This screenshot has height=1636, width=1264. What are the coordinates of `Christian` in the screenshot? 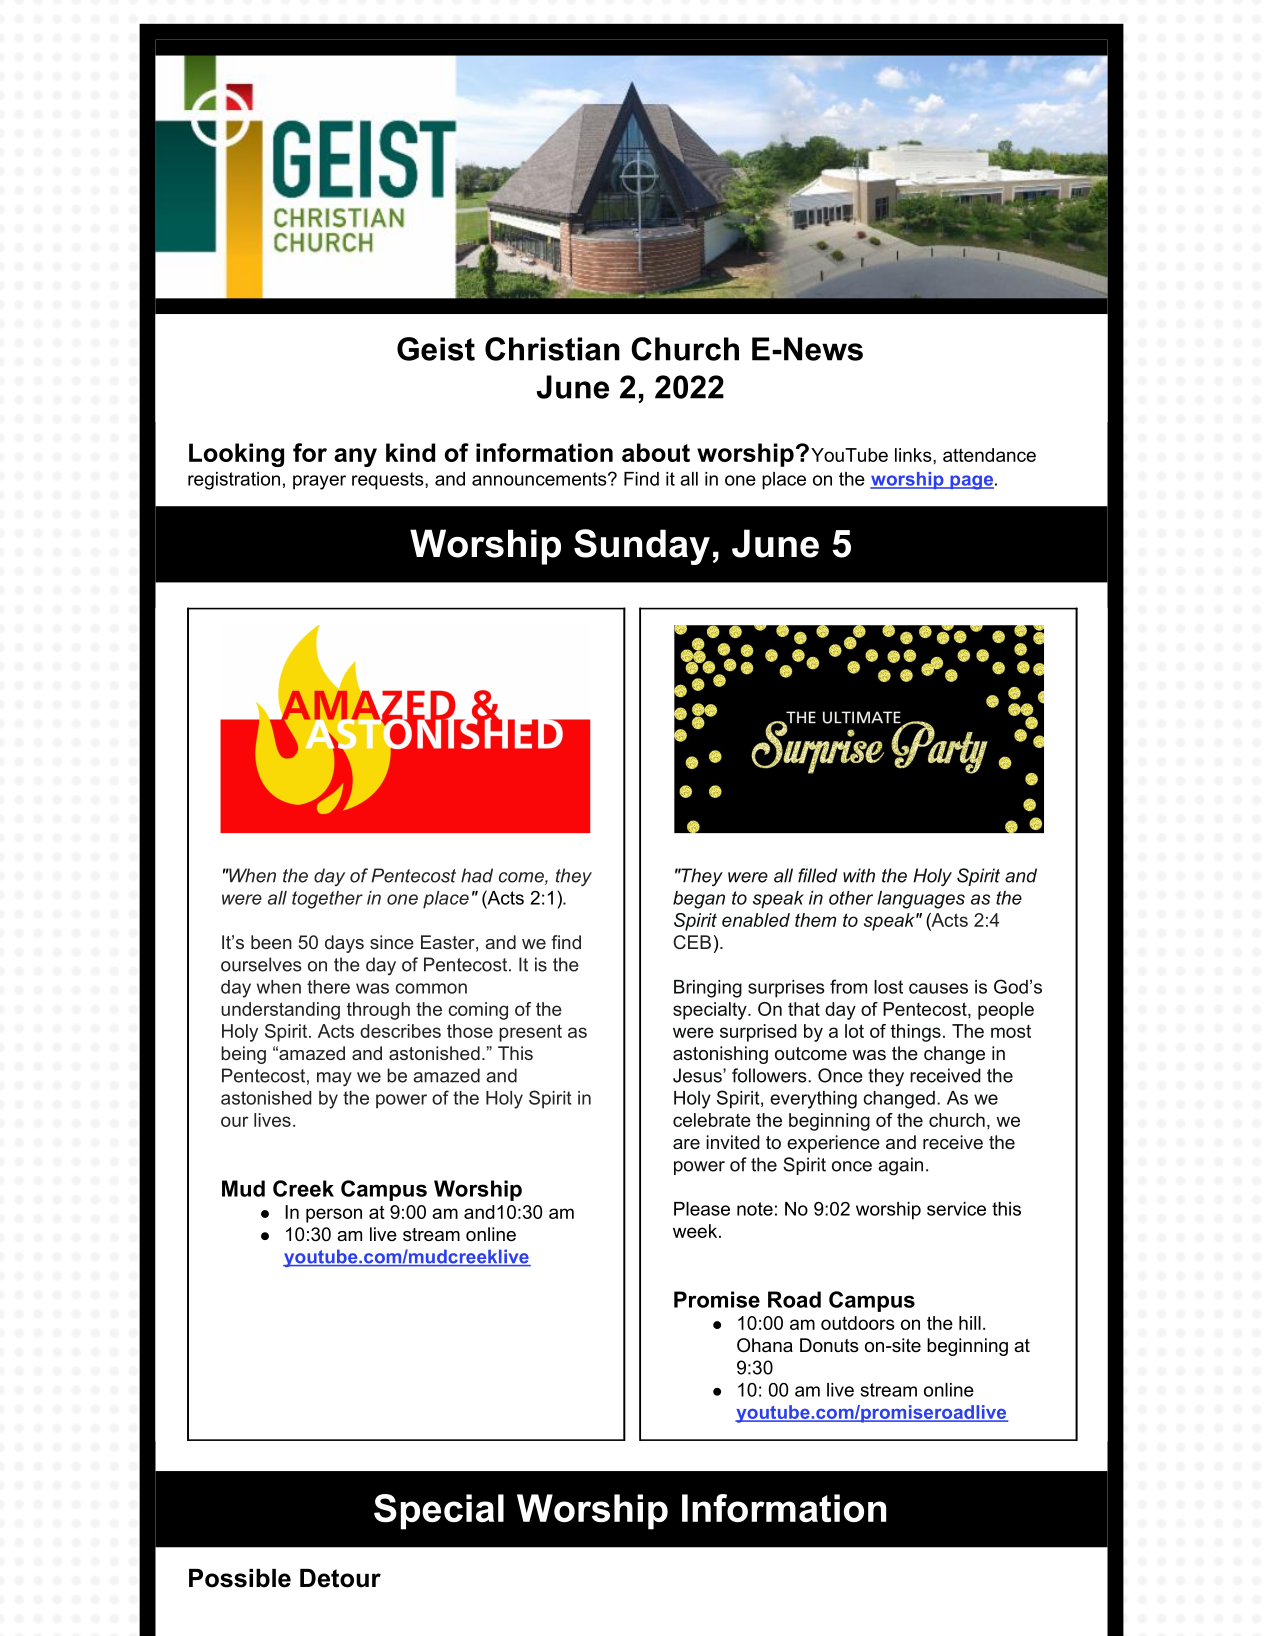 It's located at (552, 349).
